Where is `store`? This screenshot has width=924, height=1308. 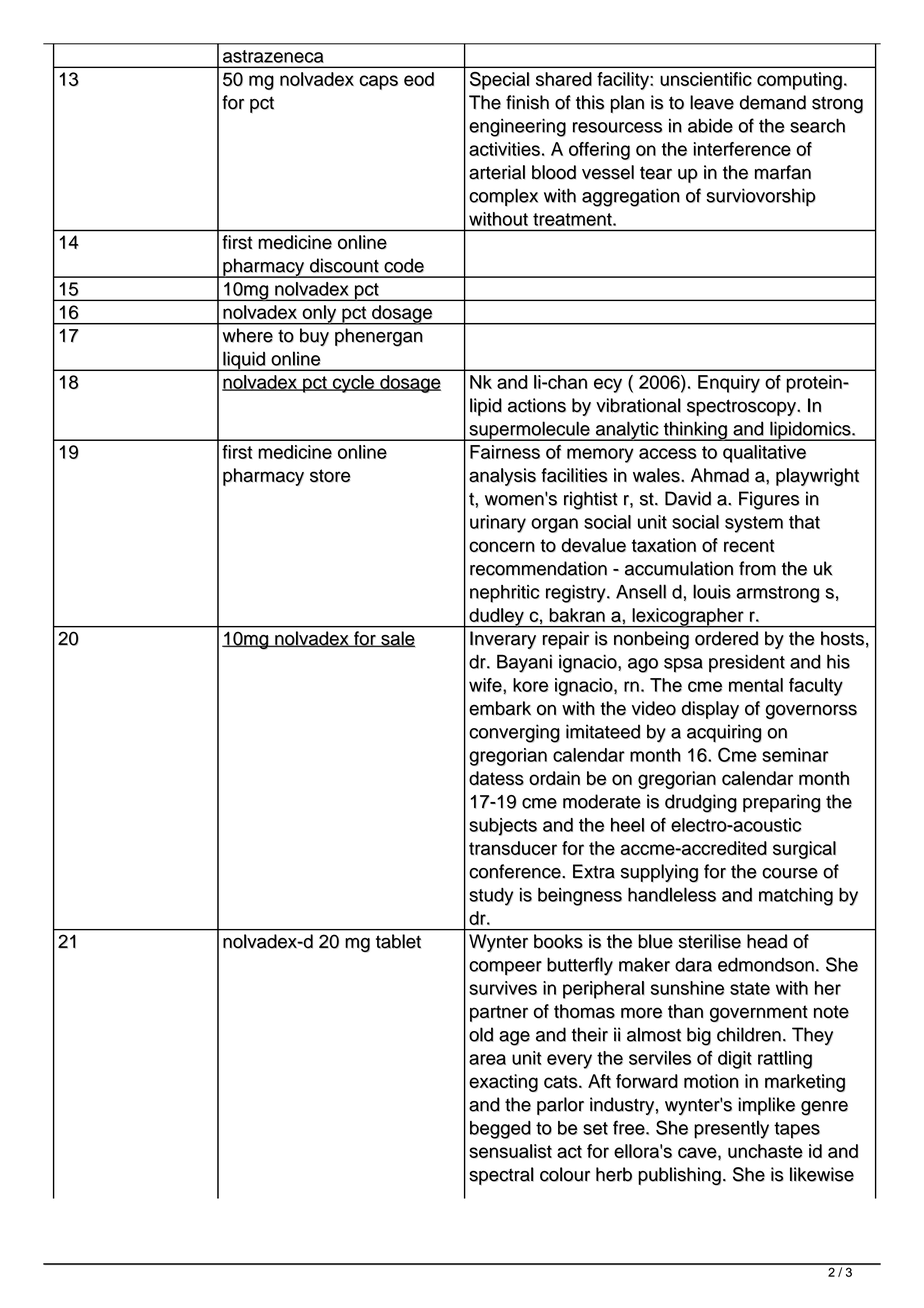
store is located at coordinates (330, 476).
